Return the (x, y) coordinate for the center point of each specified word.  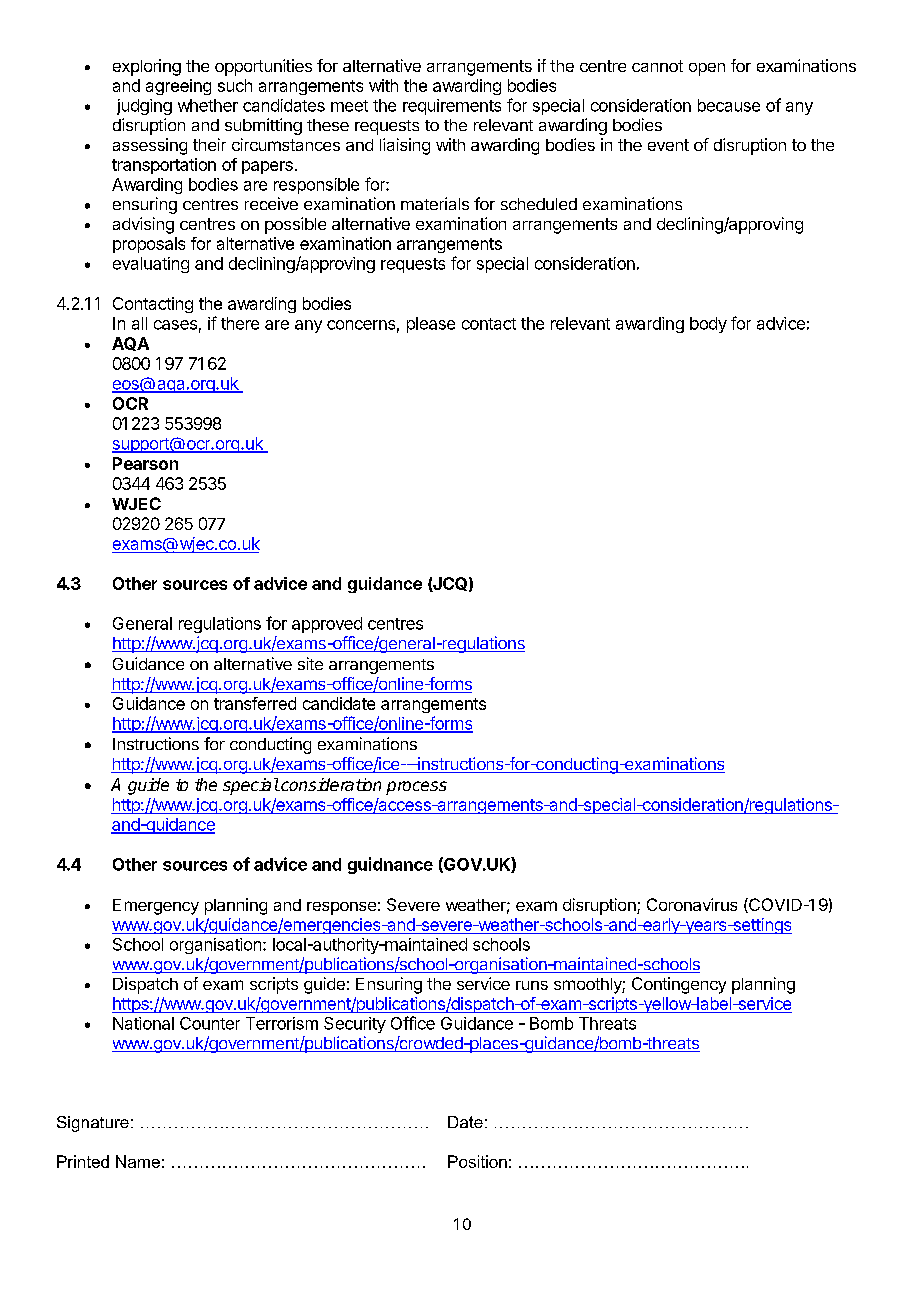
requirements (452, 107)
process (416, 788)
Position (477, 1161)
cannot (657, 66)
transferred (255, 703)
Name (138, 1161)
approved (327, 625)
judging (144, 107)
